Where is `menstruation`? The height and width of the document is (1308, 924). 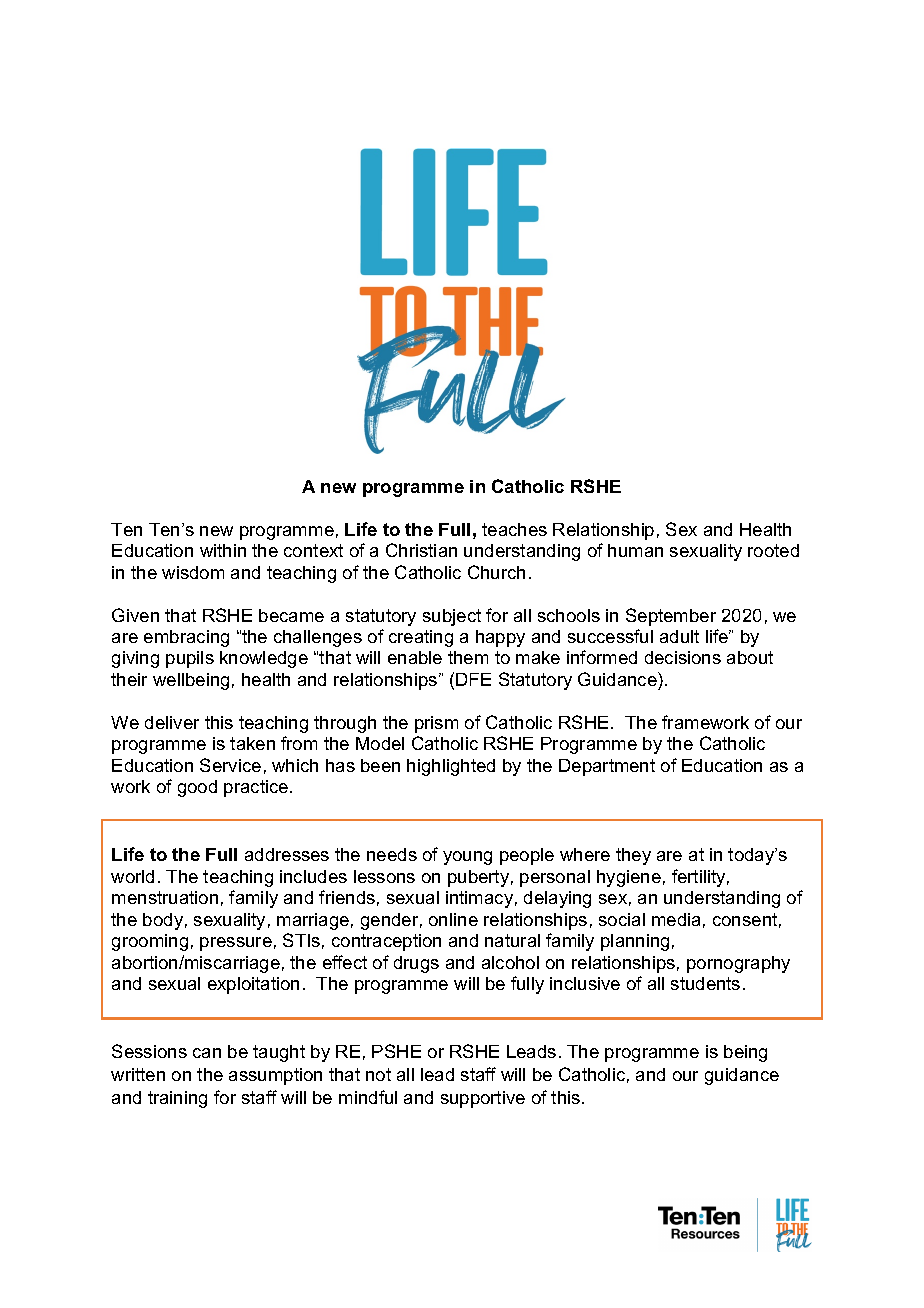 menstruation is located at coordinates (165, 897).
